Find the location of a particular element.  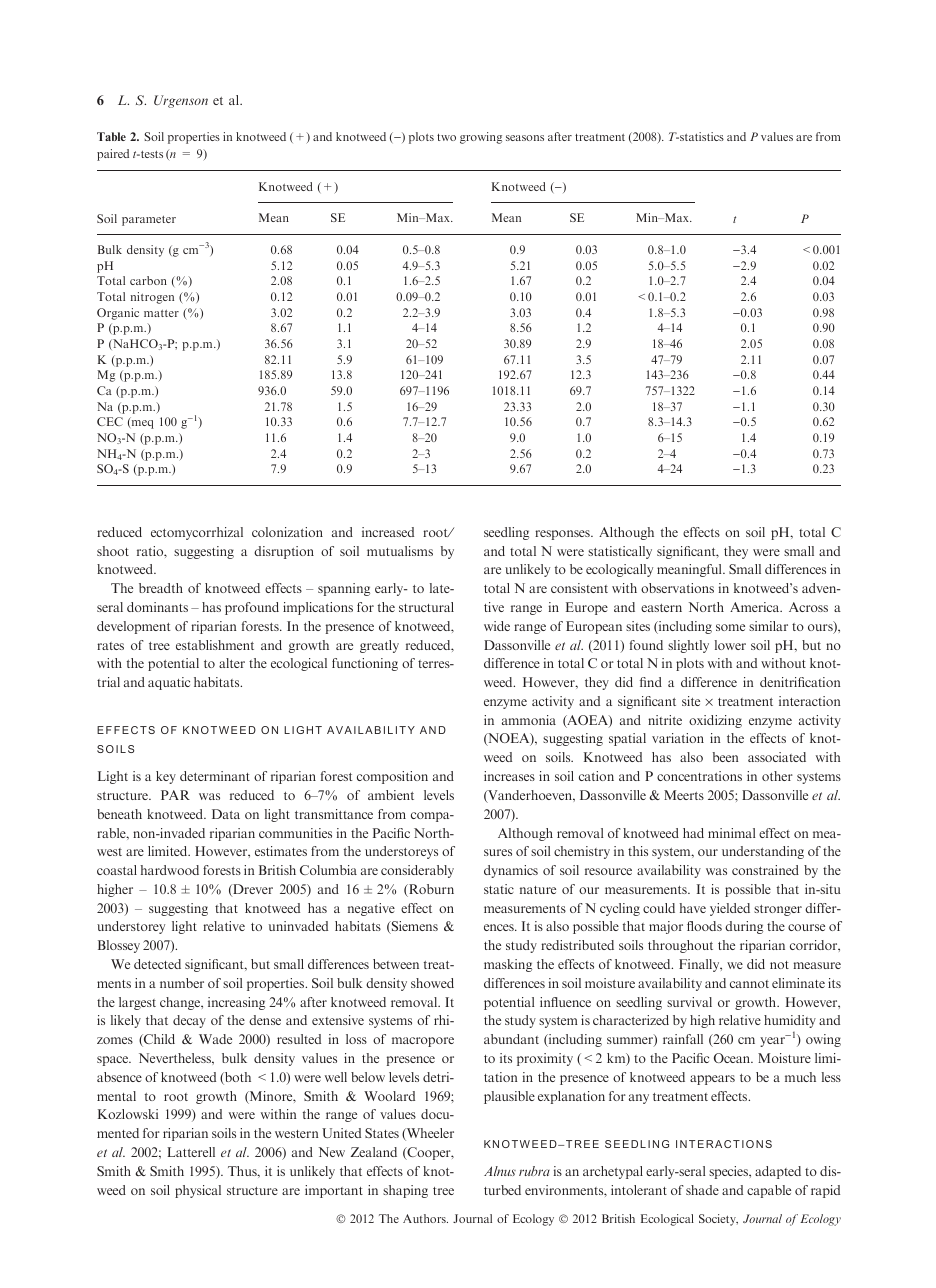

seasons is located at coordinates (525, 138).
